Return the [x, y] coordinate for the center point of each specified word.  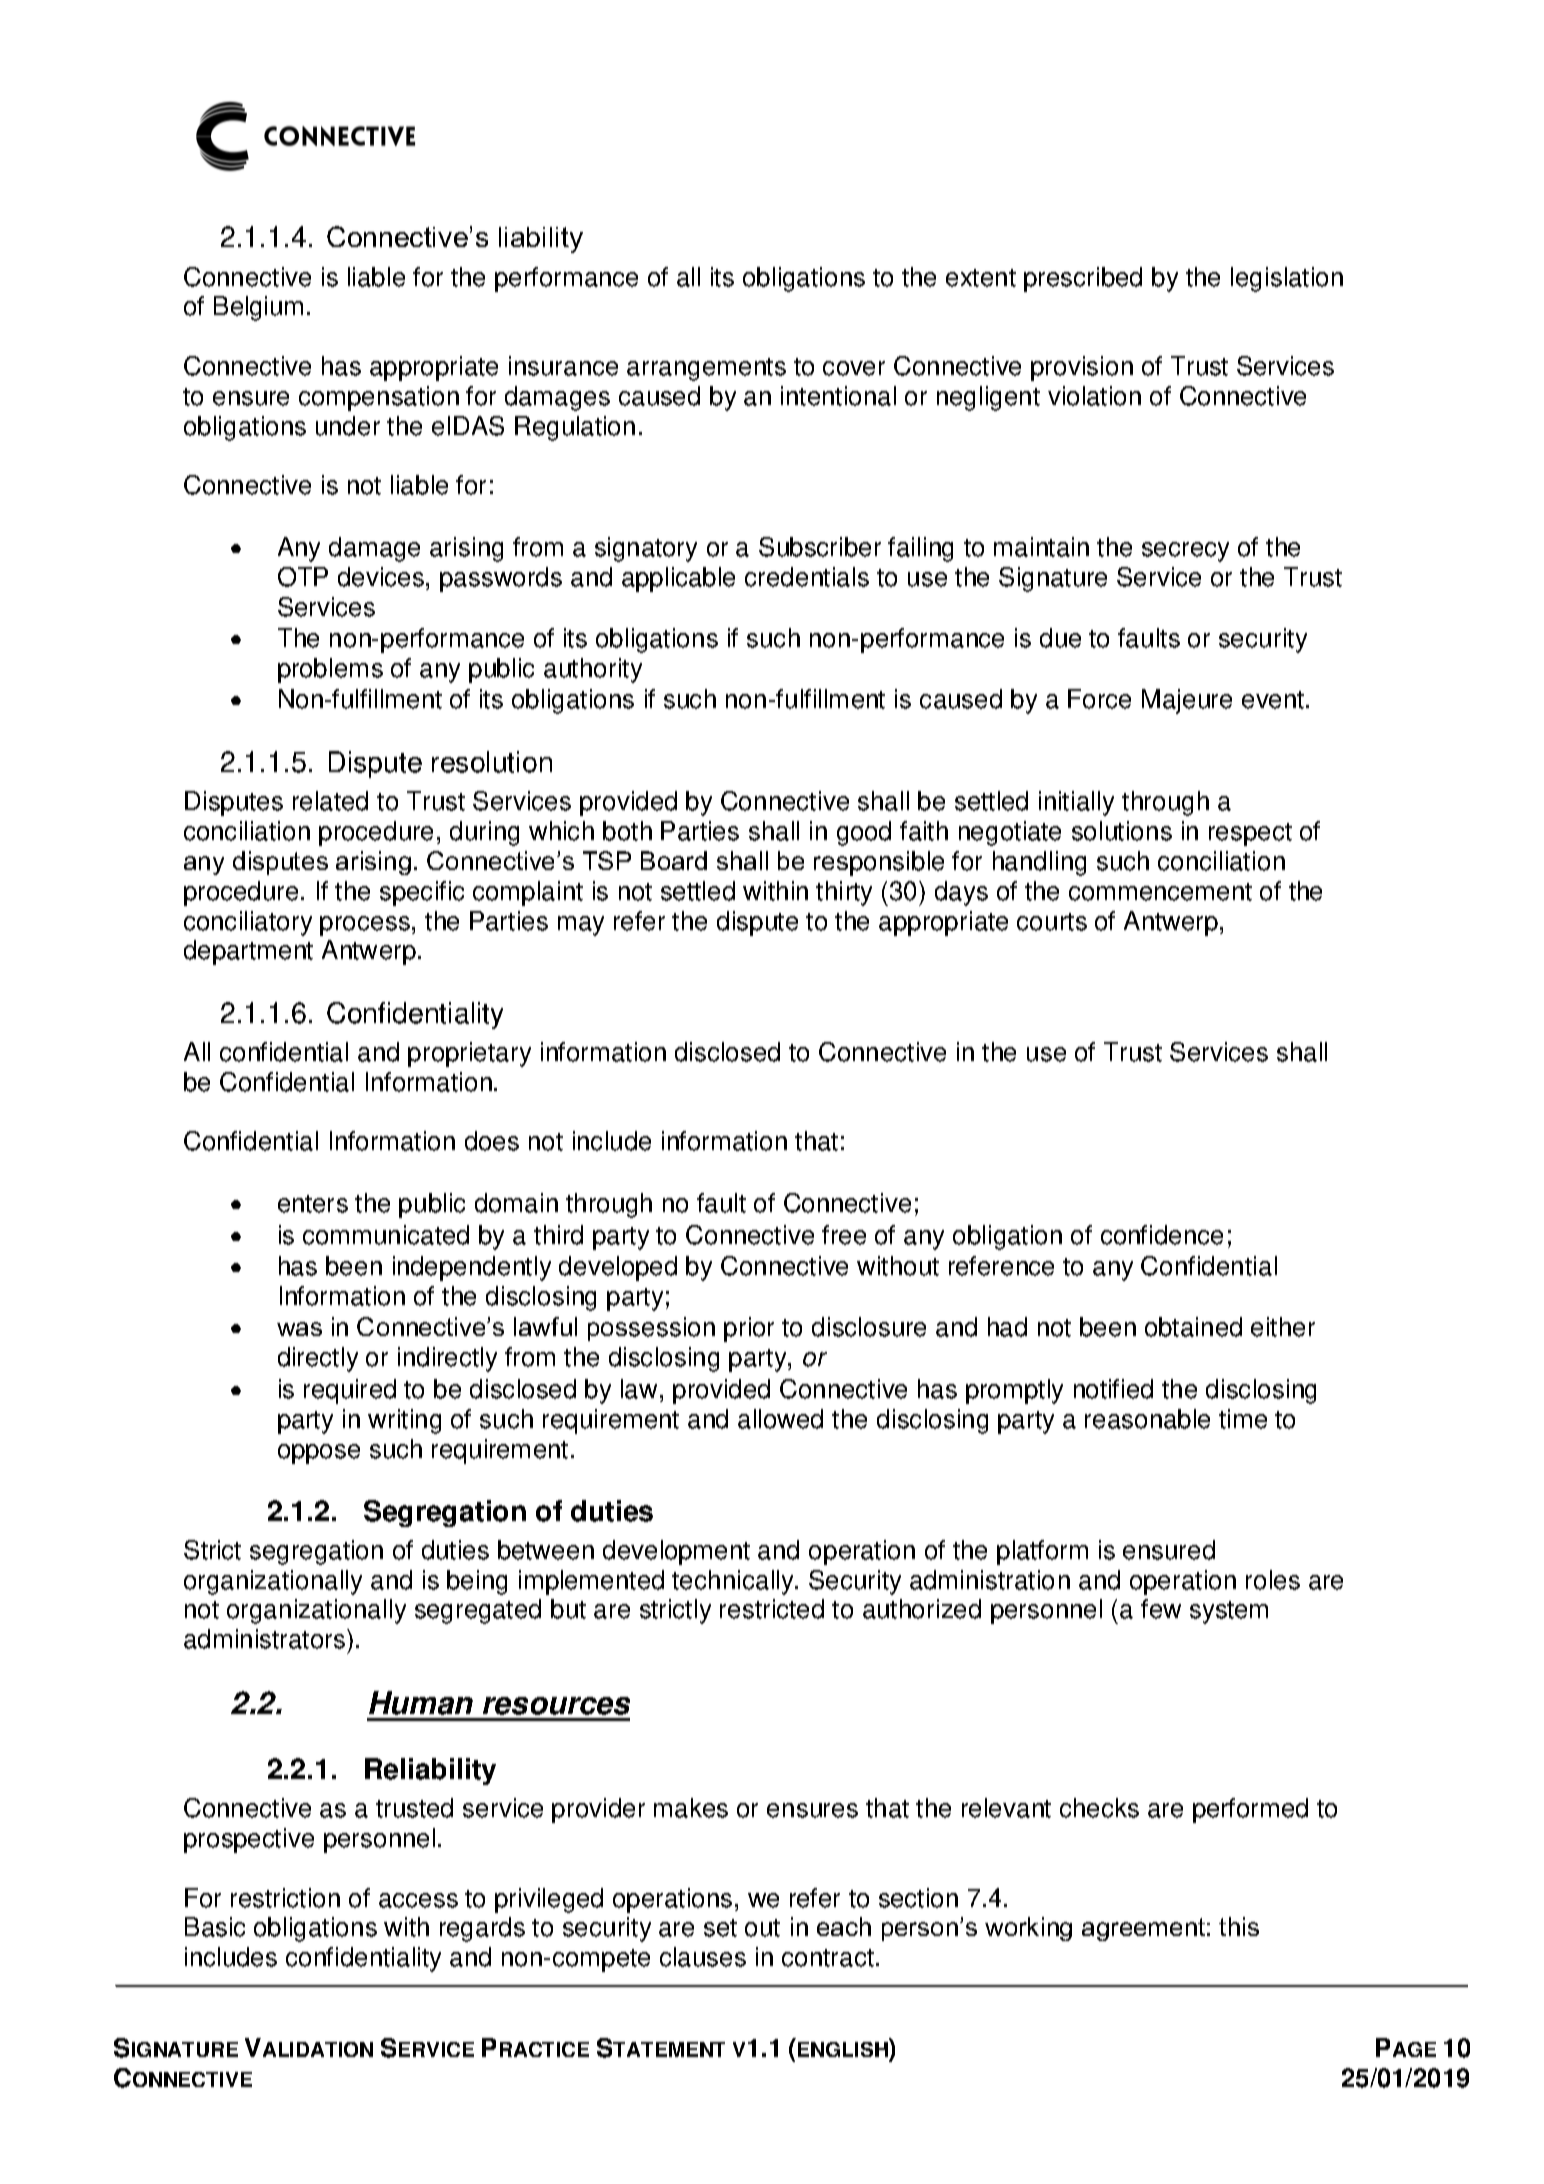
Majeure [1187, 701]
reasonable [1147, 1419]
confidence [1162, 1235]
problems [330, 670]
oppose [319, 1454]
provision [1082, 368]
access [418, 1900]
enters [313, 1204]
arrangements [706, 369]
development [676, 1552]
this [1239, 1926]
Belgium [258, 308]
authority [593, 670]
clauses [703, 1957]
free [844, 1235]
